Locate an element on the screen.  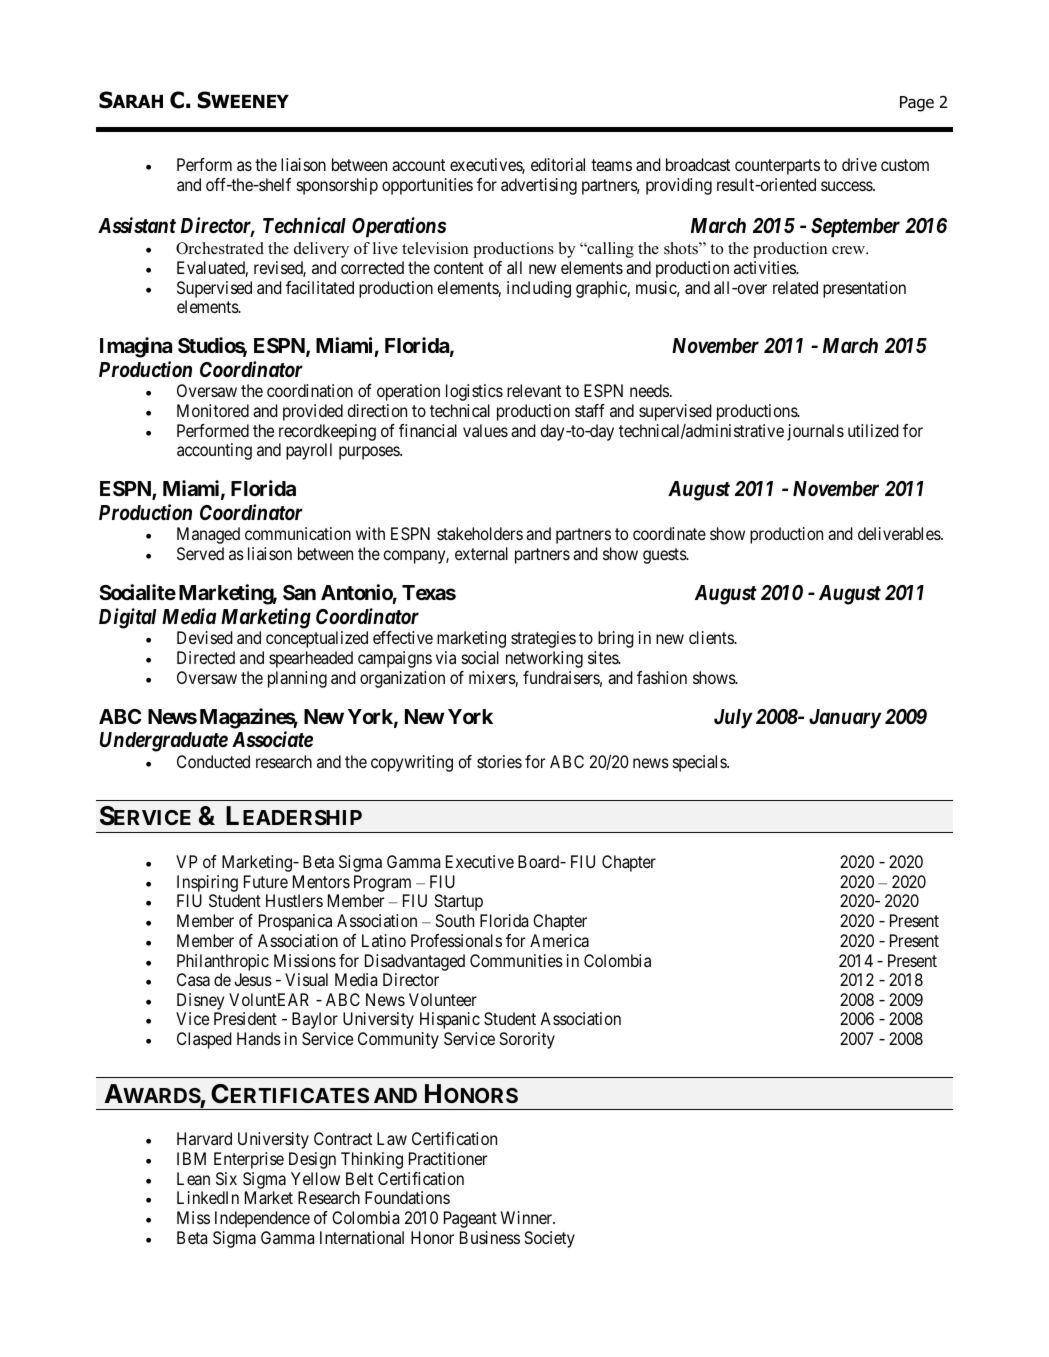
counterparts is located at coordinates (777, 167).
